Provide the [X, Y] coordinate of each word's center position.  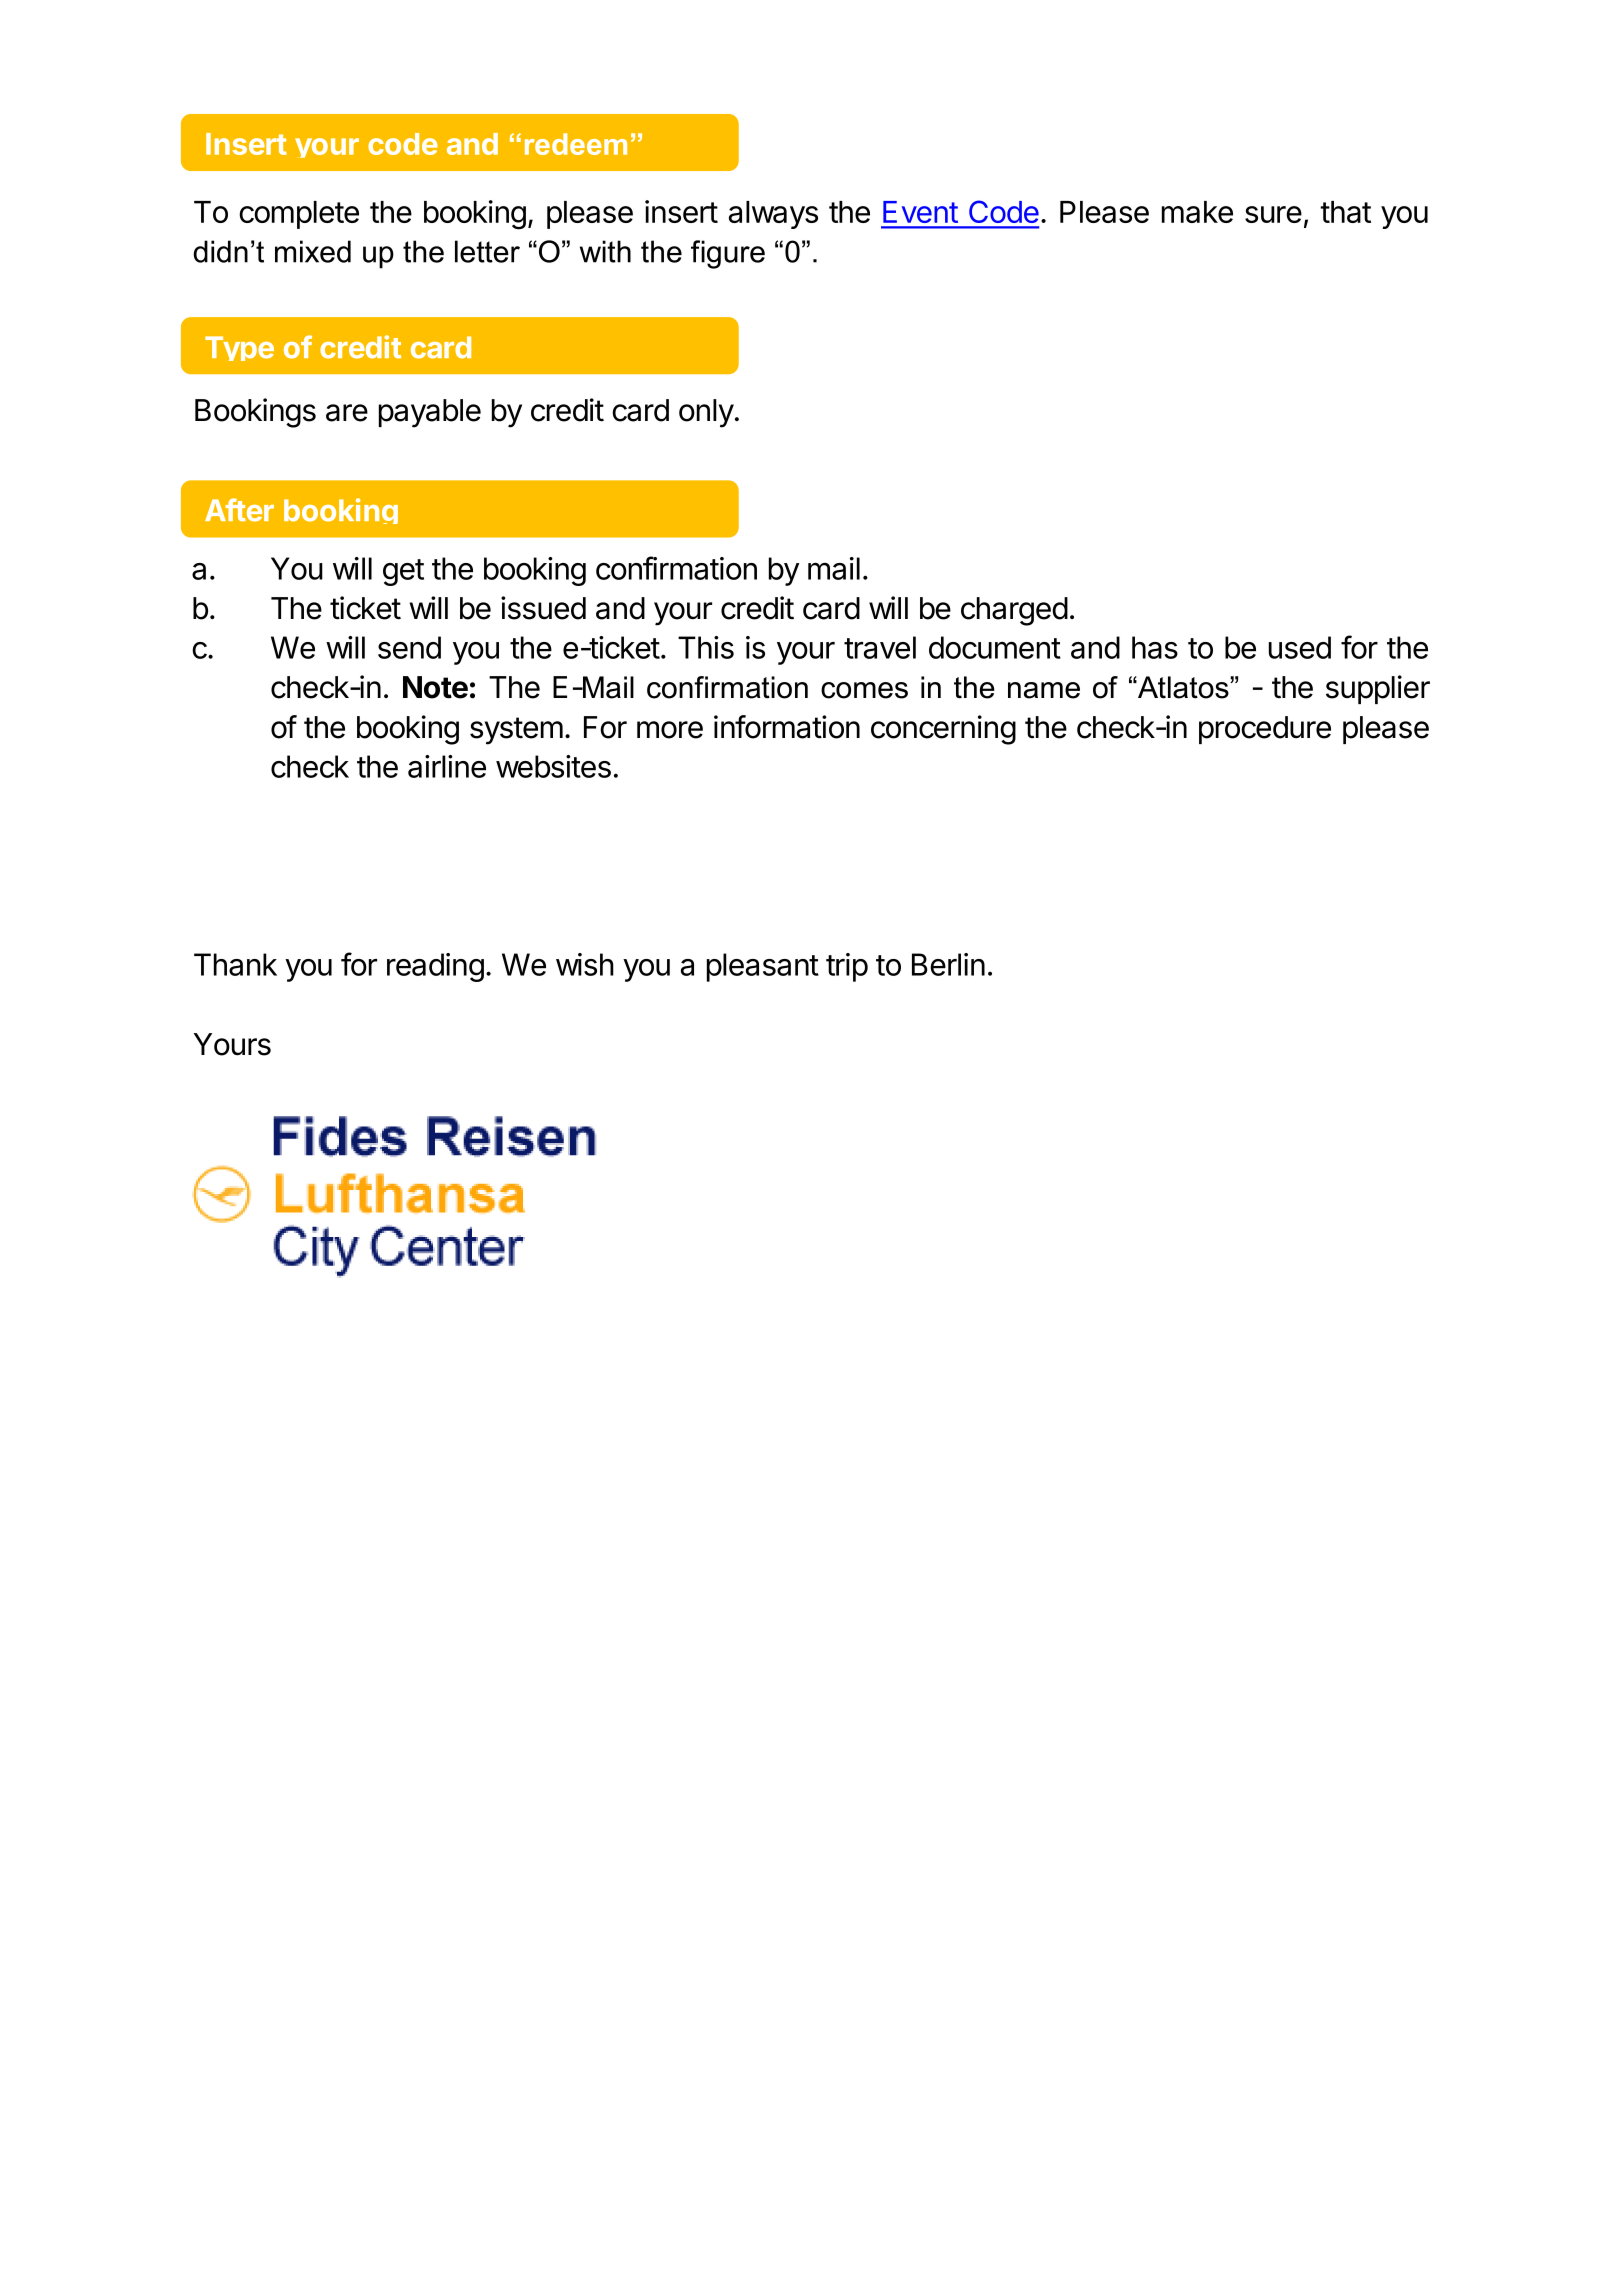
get [403, 572]
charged [1014, 611]
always [773, 215]
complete [299, 215]
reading [435, 967]
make [1197, 212]
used [1300, 647]
